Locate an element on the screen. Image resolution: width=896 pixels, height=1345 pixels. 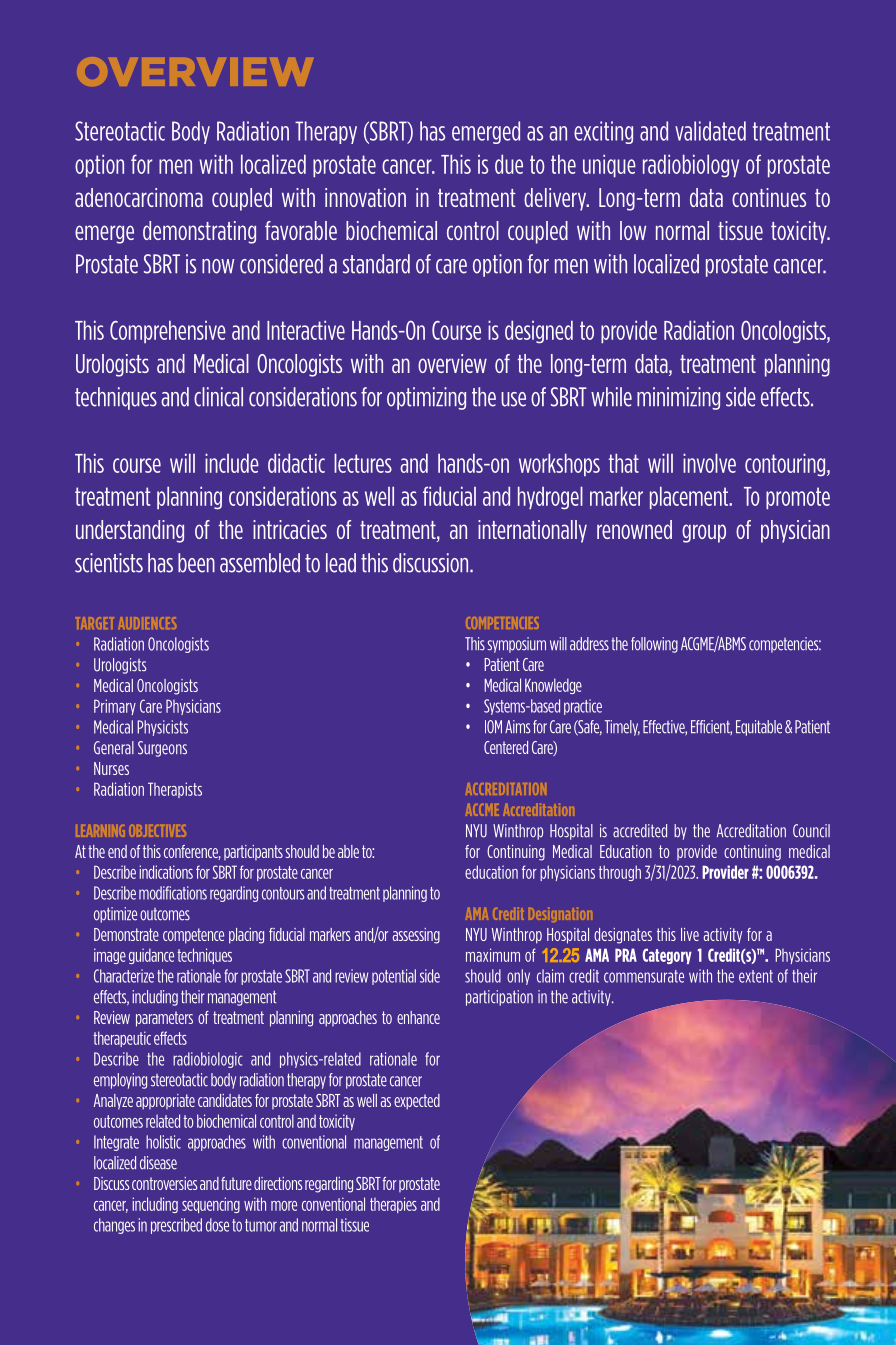
clinical is located at coordinates (218, 397).
